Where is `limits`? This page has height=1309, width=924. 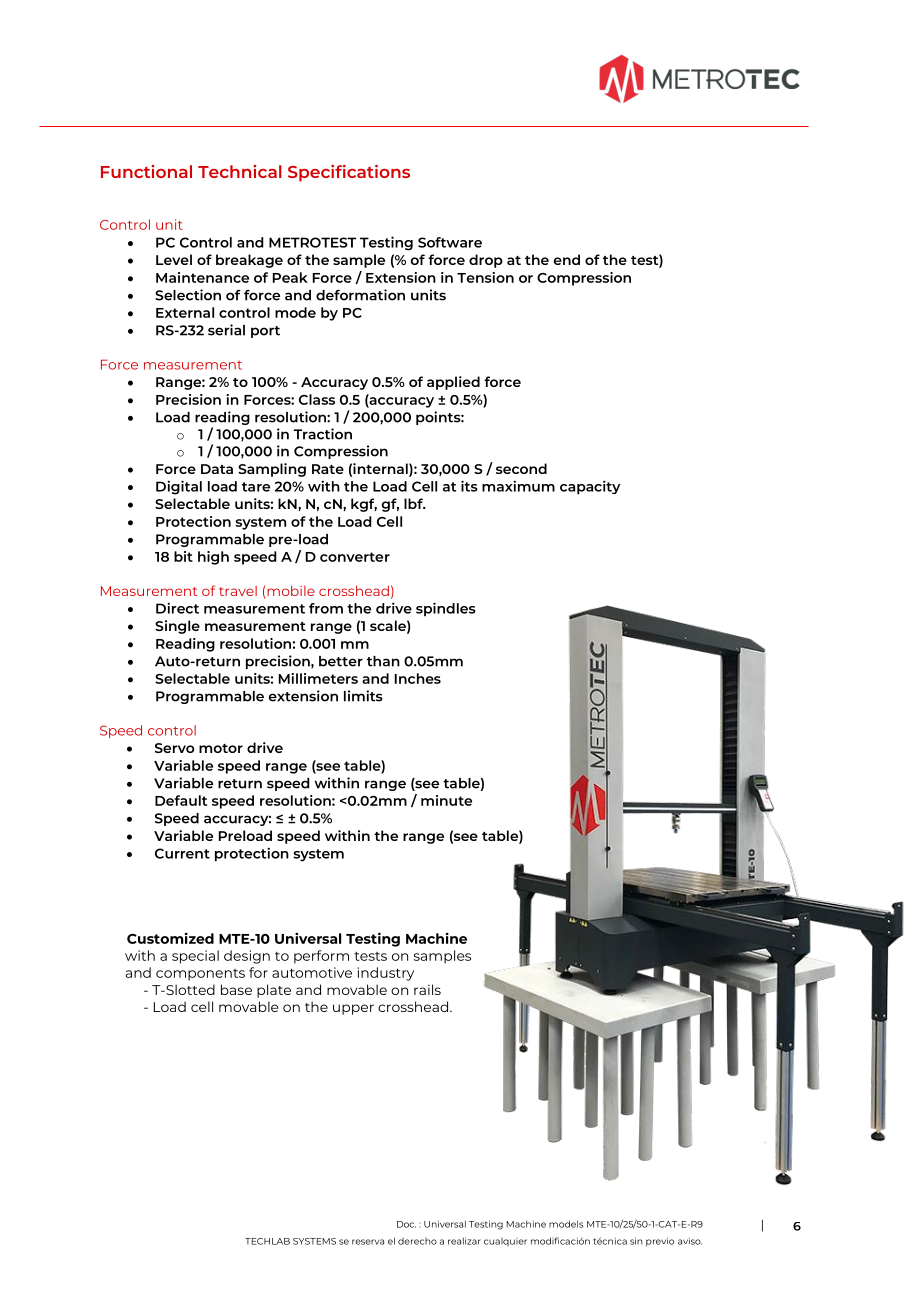
limits is located at coordinates (363, 696).
